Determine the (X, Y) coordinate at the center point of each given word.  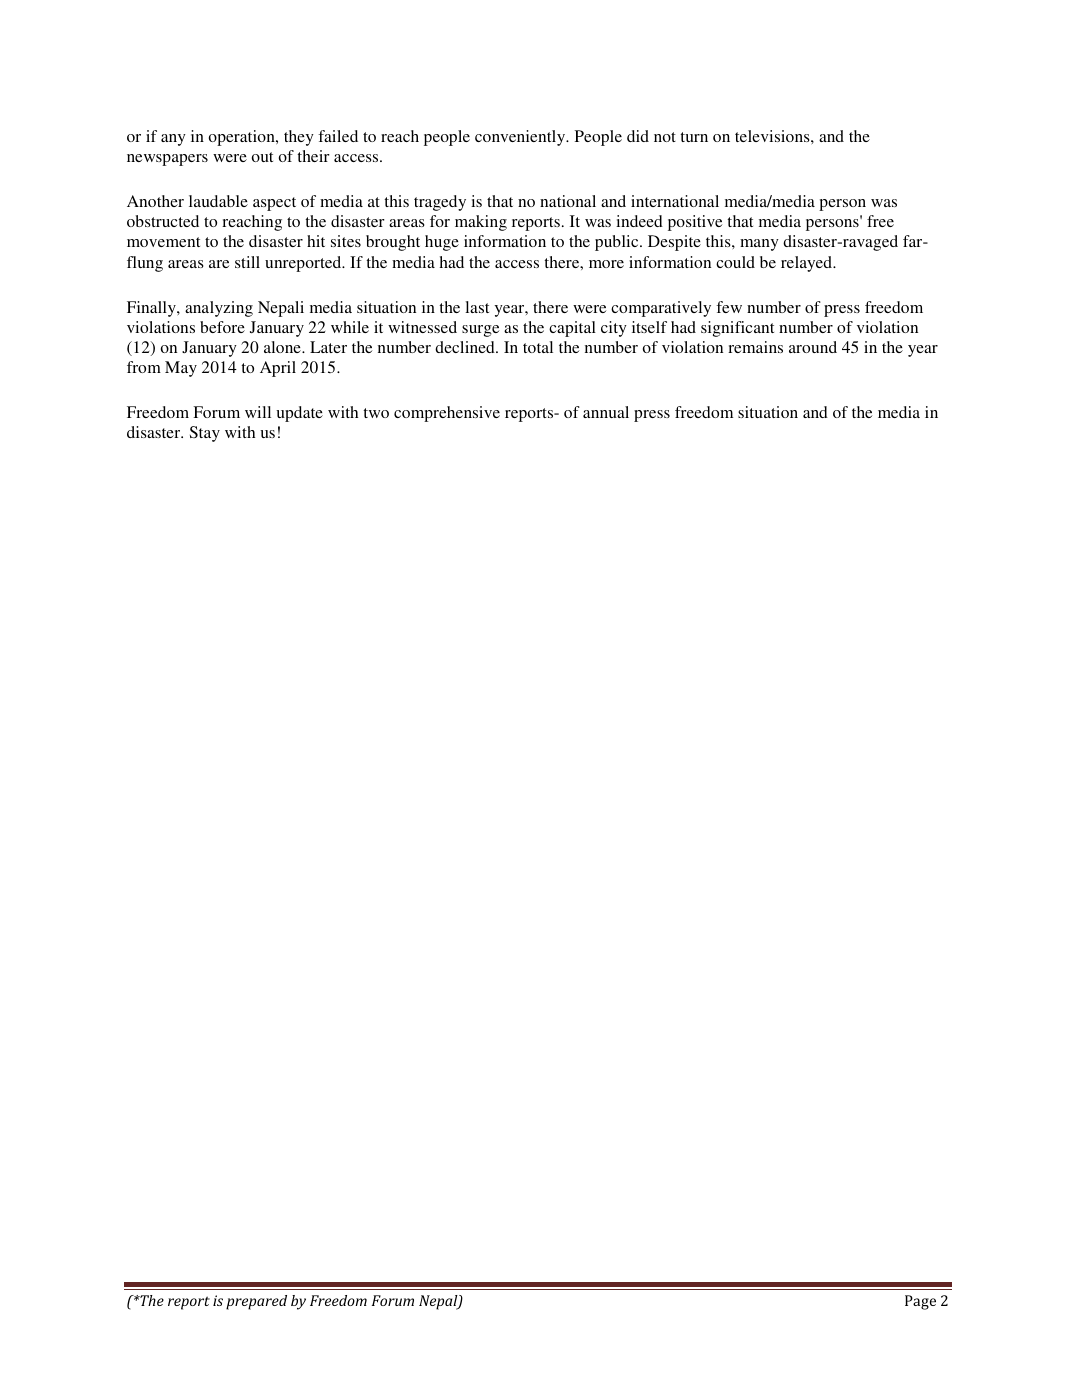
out (262, 157)
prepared (256, 1302)
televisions (773, 136)
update (299, 414)
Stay (205, 434)
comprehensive (447, 414)
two (376, 413)
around (813, 347)
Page (920, 1302)
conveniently (521, 138)
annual (606, 412)
